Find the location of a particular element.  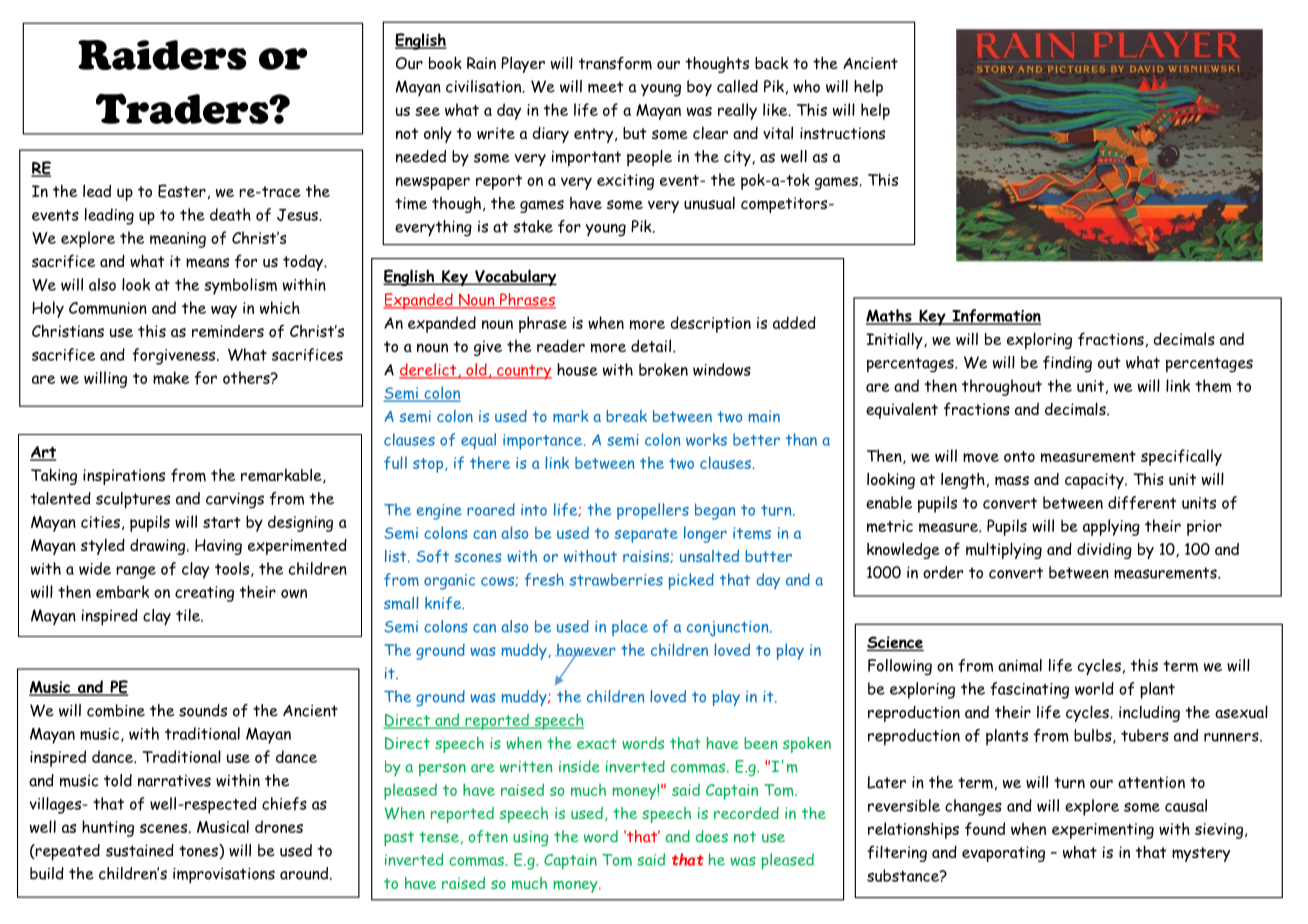

strawberries is located at coordinates (616, 580).
